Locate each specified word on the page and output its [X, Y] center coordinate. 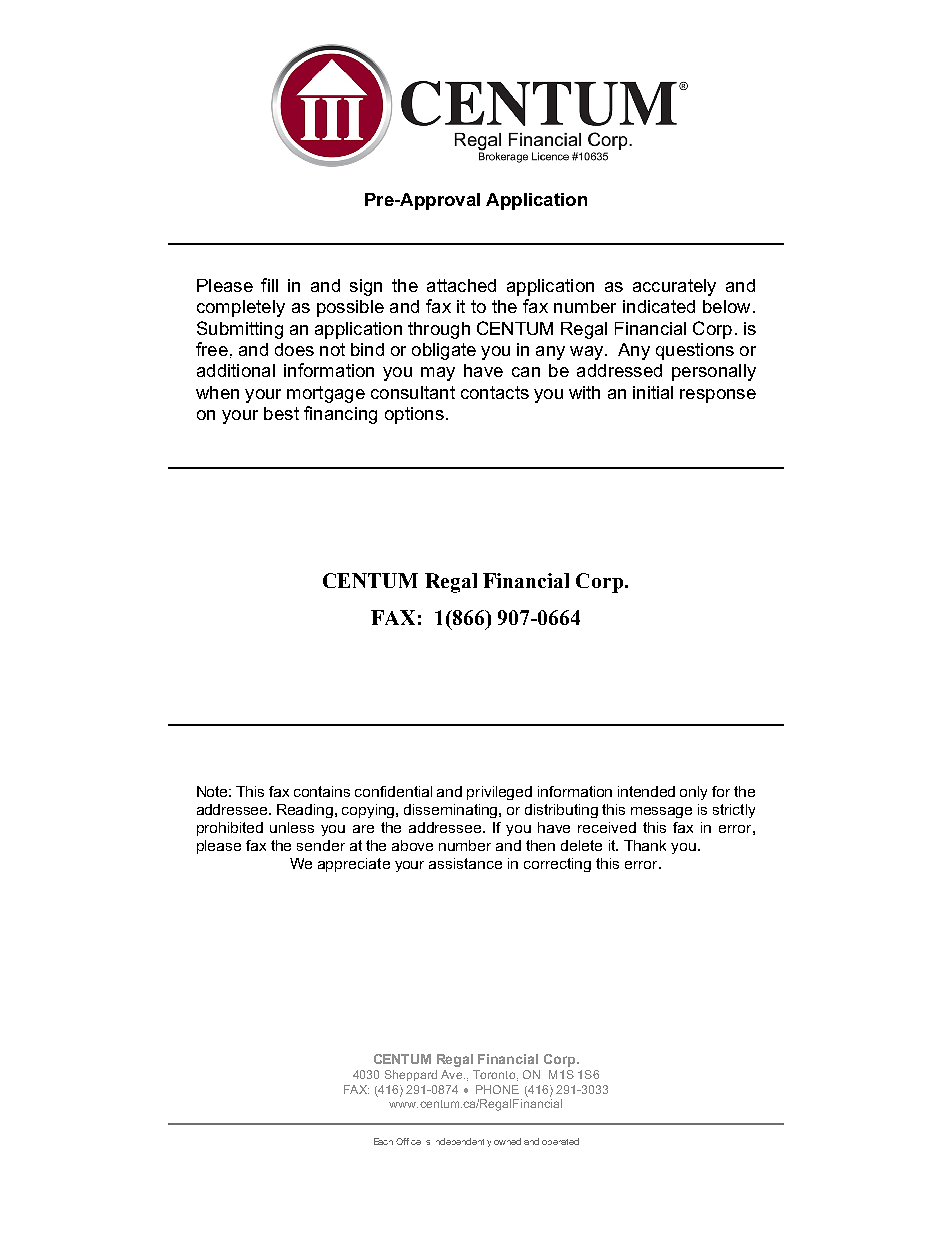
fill [269, 285]
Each [383, 1141]
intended [646, 791]
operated [560, 1141]
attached [461, 285]
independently [463, 1142]
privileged [499, 793]
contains [322, 791]
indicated [659, 306]
